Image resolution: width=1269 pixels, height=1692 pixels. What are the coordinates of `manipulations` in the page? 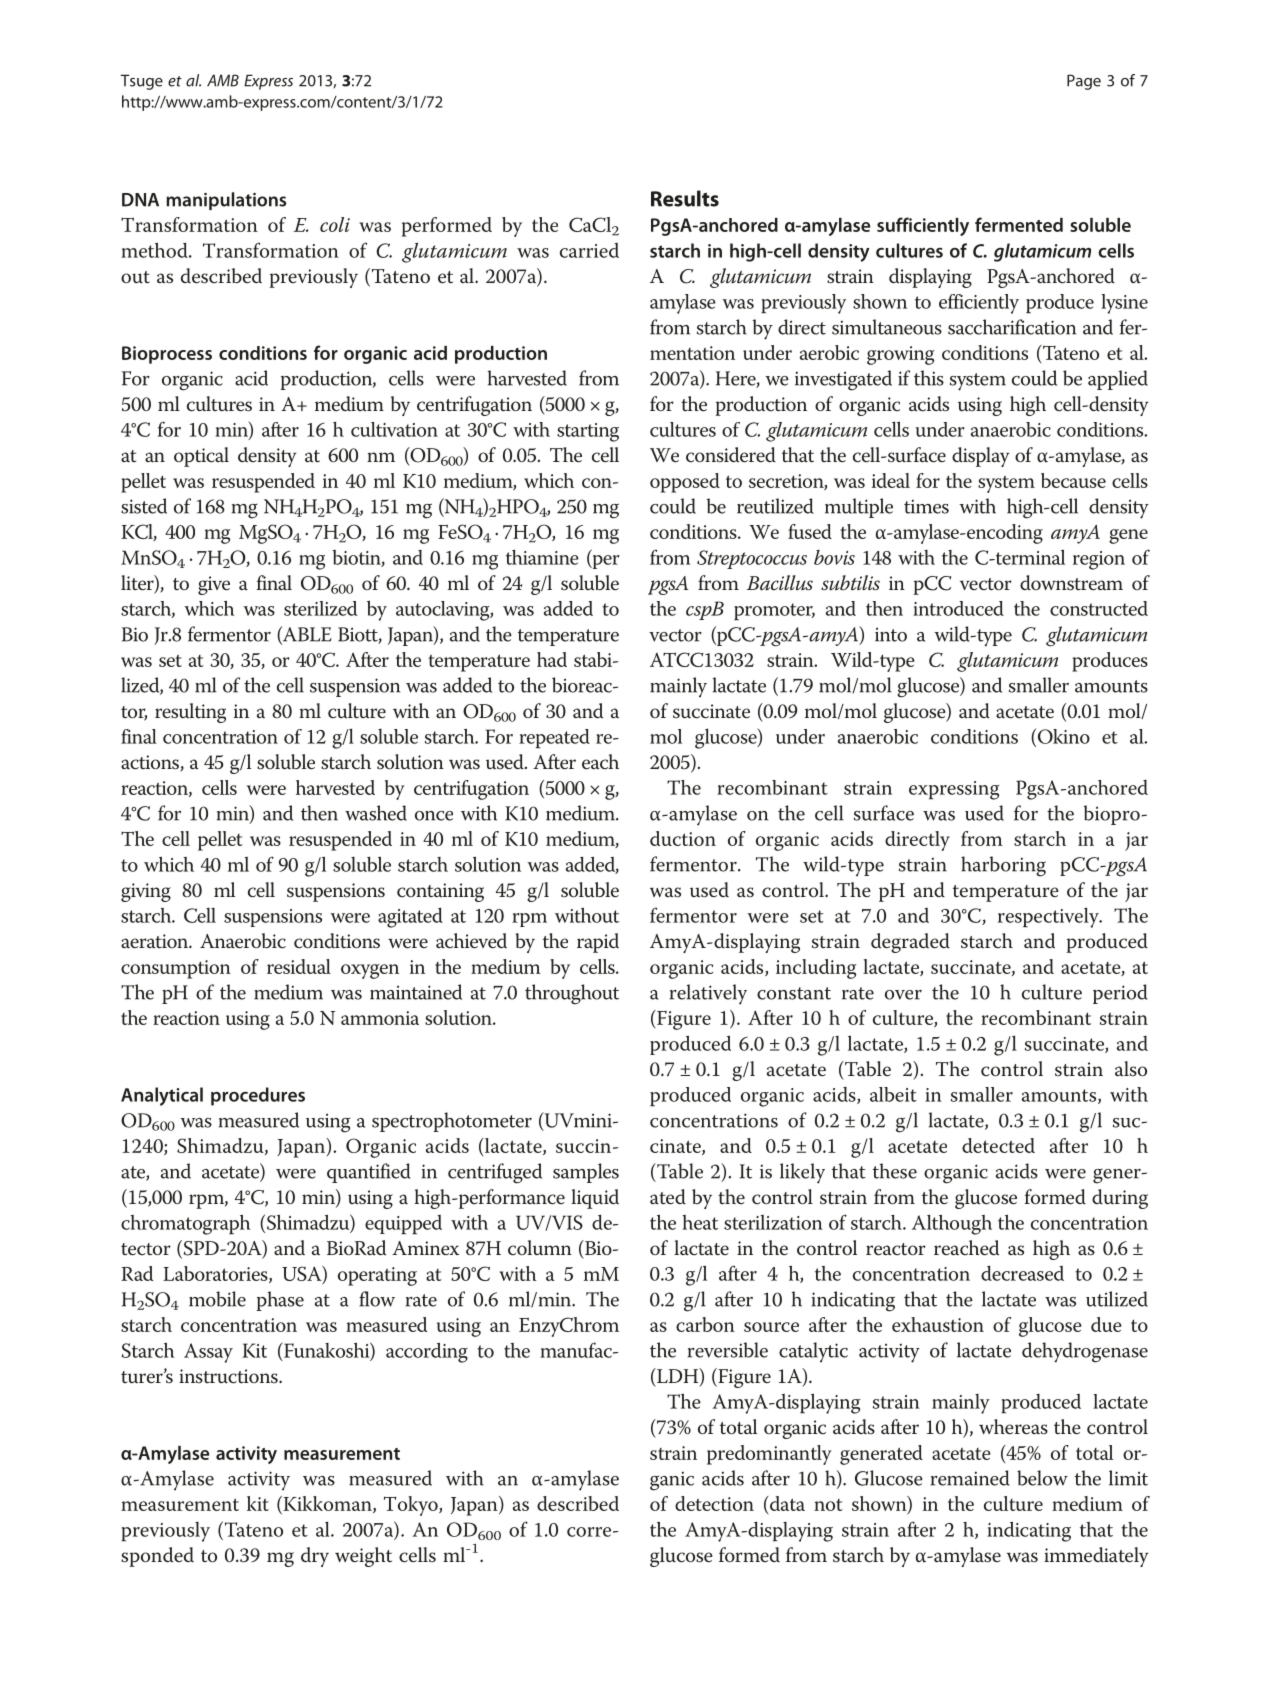 It's located at (226, 201).
